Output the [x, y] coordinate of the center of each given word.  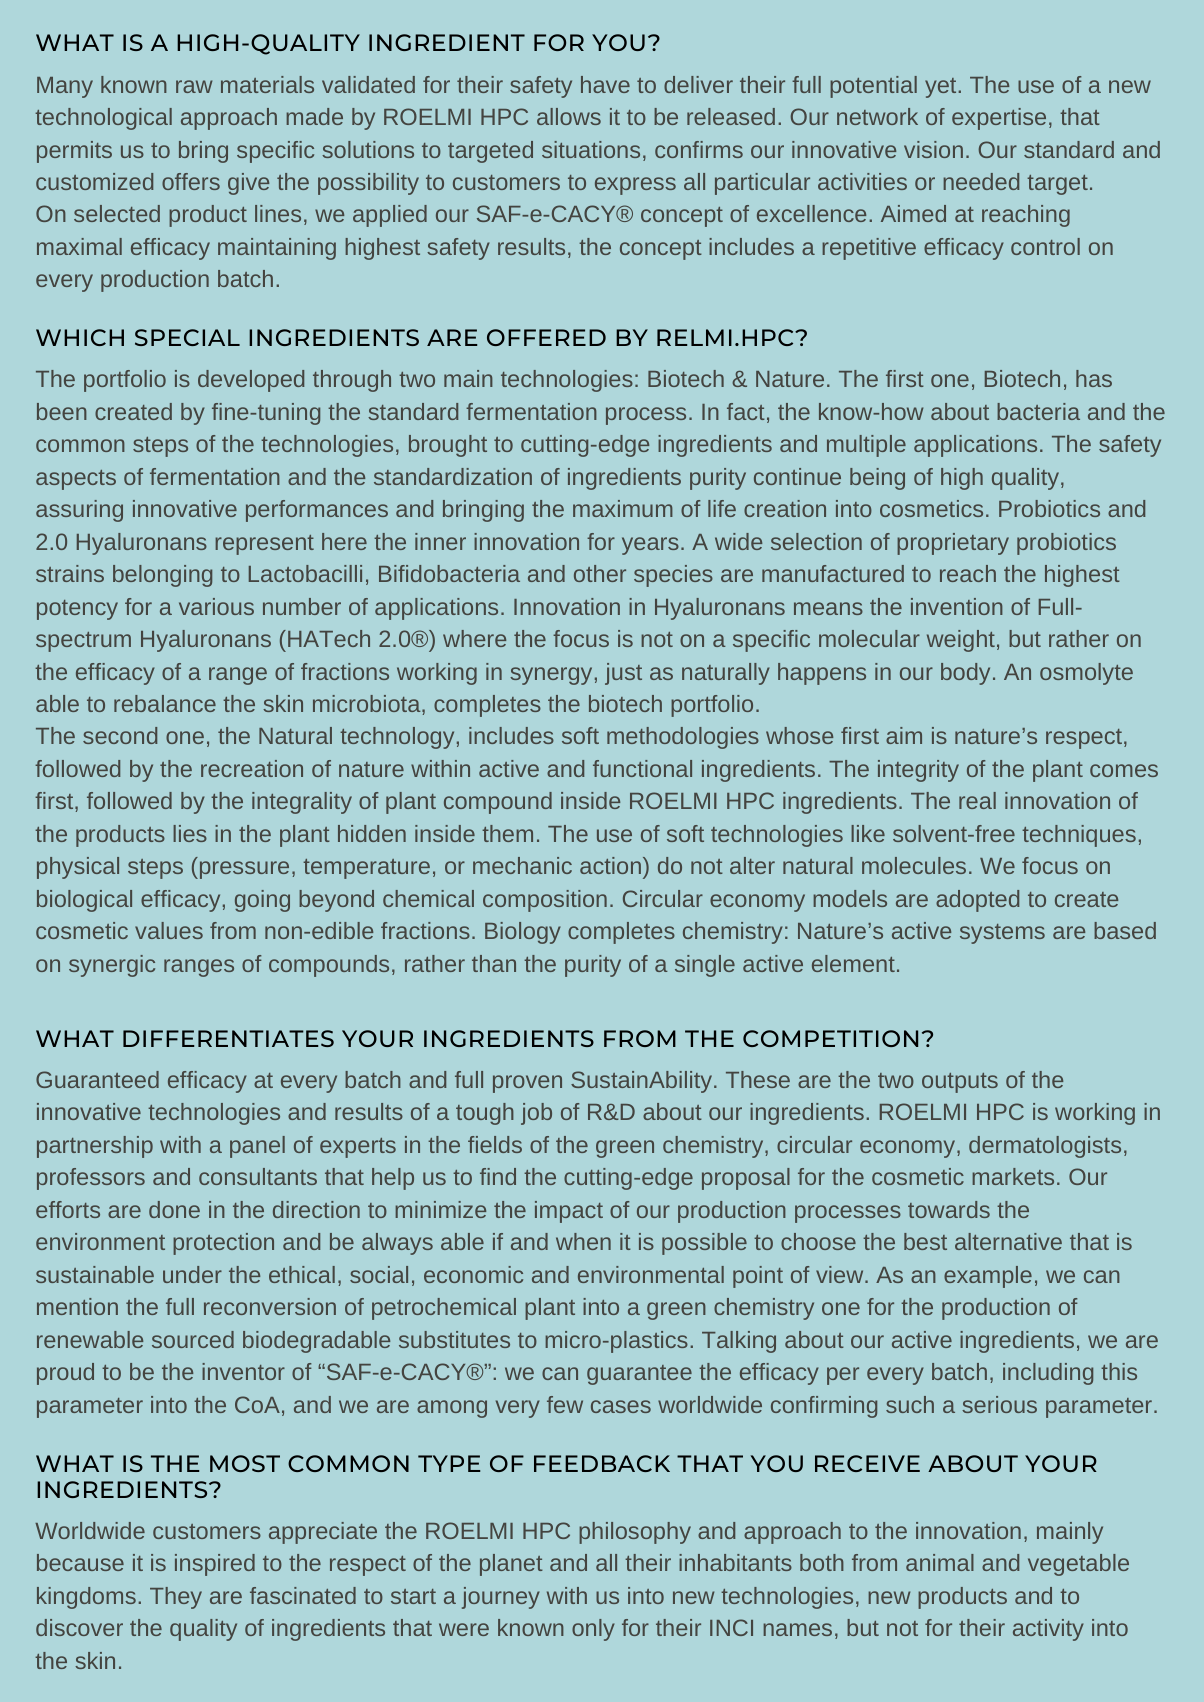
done [174, 1209]
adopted [977, 901]
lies [190, 833]
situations [591, 149]
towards [949, 1209]
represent [264, 545]
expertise [999, 119]
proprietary [953, 544]
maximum [623, 508]
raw [194, 86]
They [176, 1598]
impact [569, 1212]
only [593, 1630]
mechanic [522, 865]
